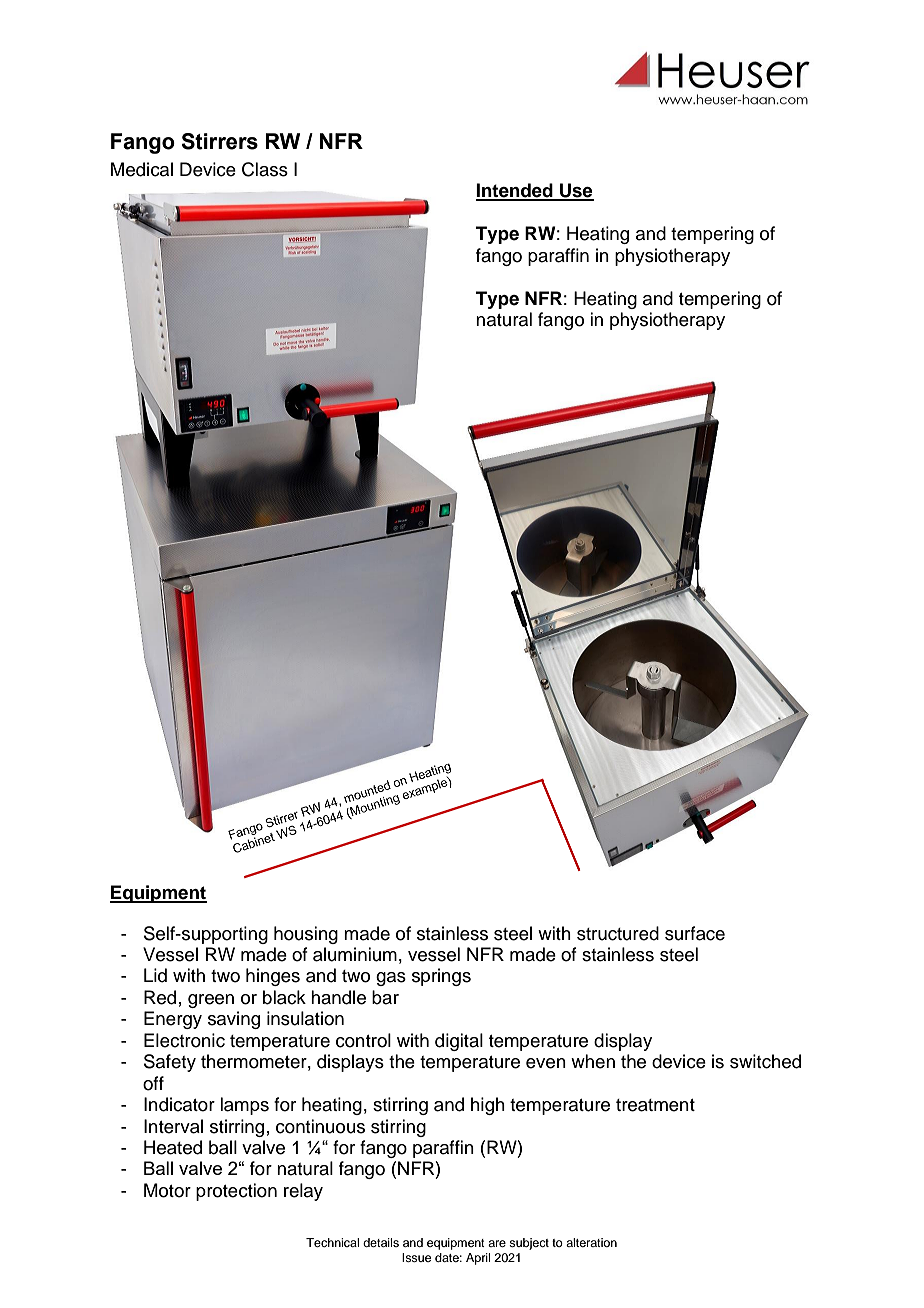  I want to click on Use, so click(576, 191).
